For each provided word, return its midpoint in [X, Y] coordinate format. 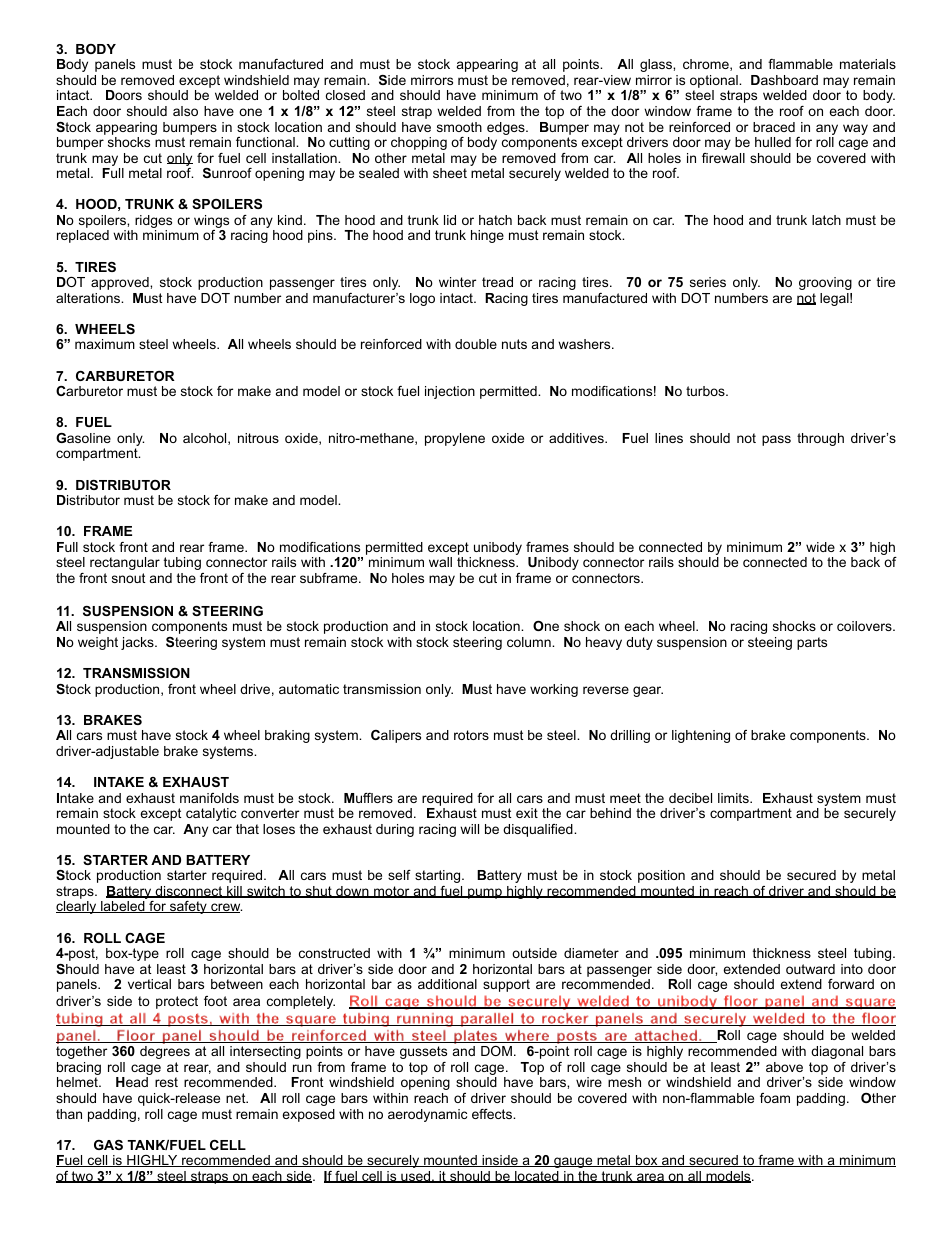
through [820, 439]
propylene [455, 439]
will [469, 829]
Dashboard [784, 80]
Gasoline [83, 438]
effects [493, 1114]
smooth [459, 127]
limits [734, 798]
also [185, 111]
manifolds [209, 798]
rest [166, 1082]
